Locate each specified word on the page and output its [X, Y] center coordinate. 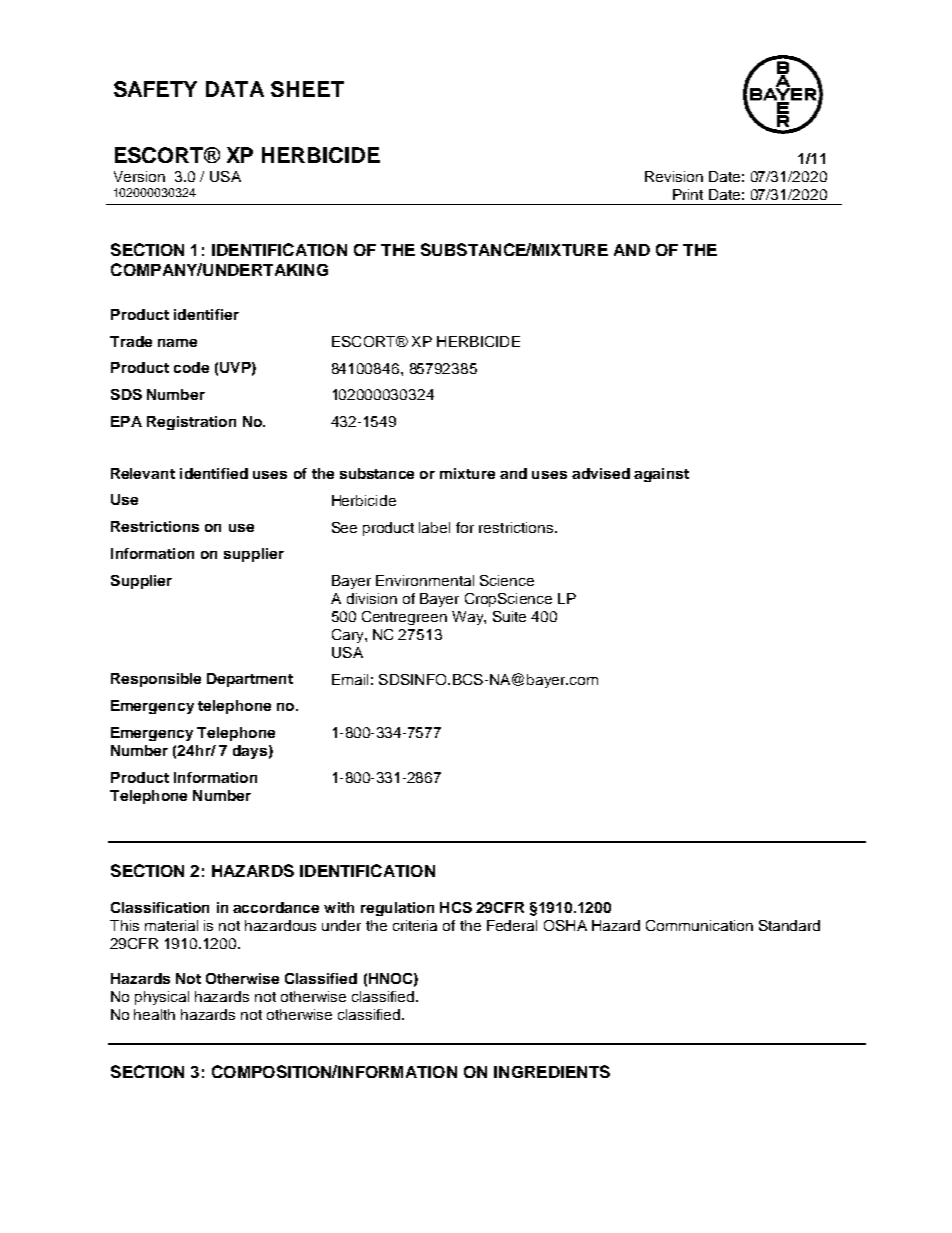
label [434, 527]
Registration [191, 423]
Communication [699, 925]
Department [250, 680]
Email [350, 679]
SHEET [307, 89]
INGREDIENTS [552, 1071]
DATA [235, 89]
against [661, 475]
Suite [509, 616]
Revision [674, 176]
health [154, 1014]
